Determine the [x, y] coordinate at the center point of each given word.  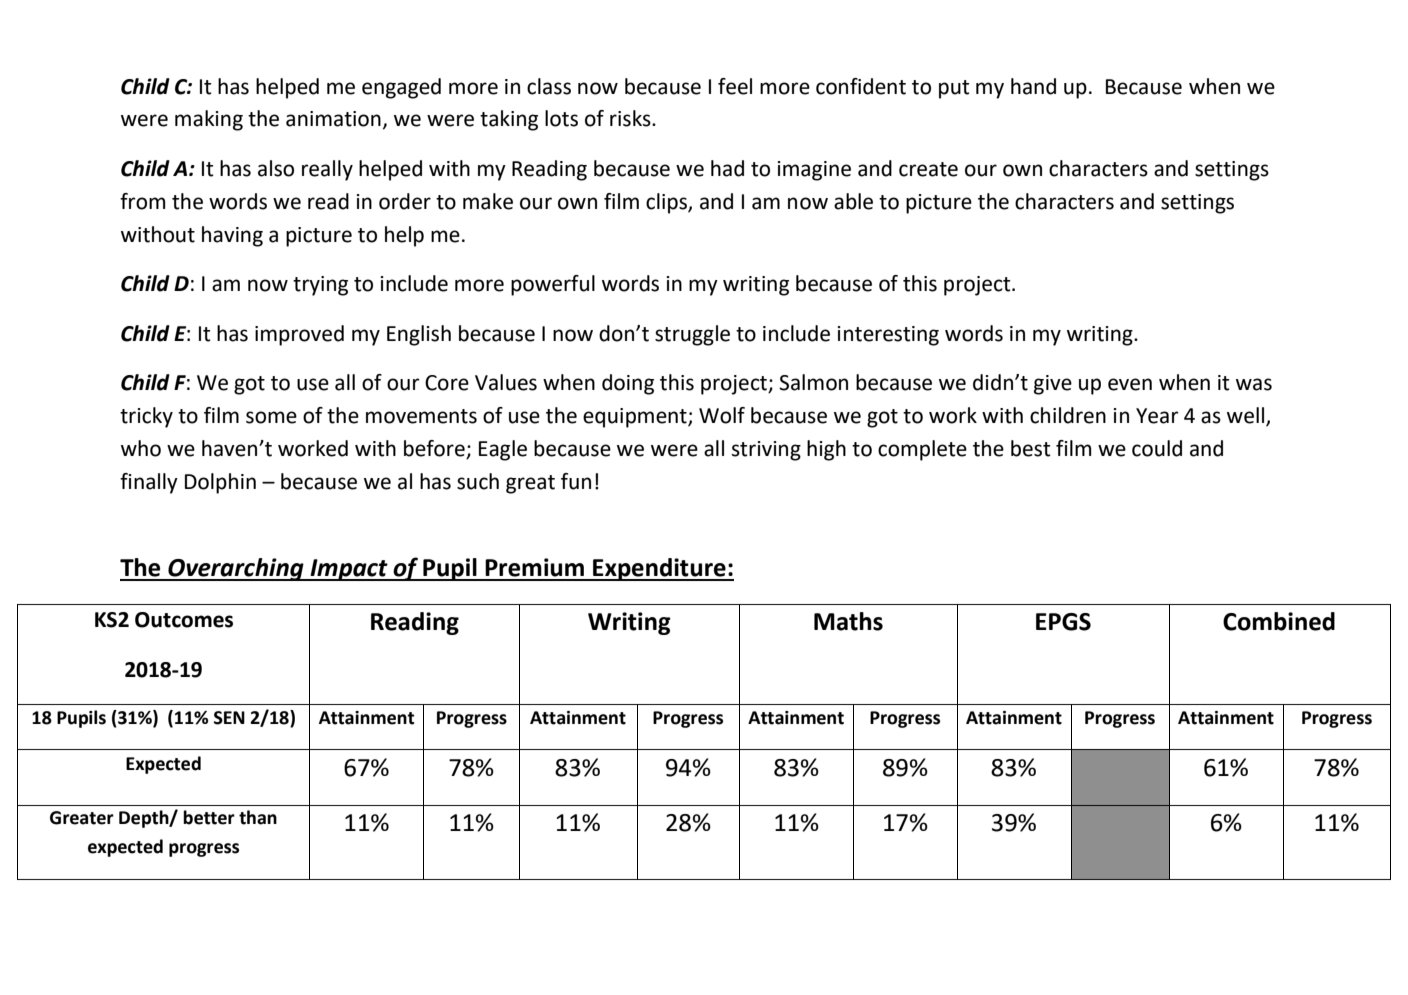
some [271, 417]
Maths [848, 621]
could [1157, 448]
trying [320, 286]
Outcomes [184, 620]
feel [735, 86]
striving [766, 451]
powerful [553, 285]
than [258, 817]
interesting [888, 336]
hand [1033, 86]
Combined [1279, 621]
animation [333, 119]
